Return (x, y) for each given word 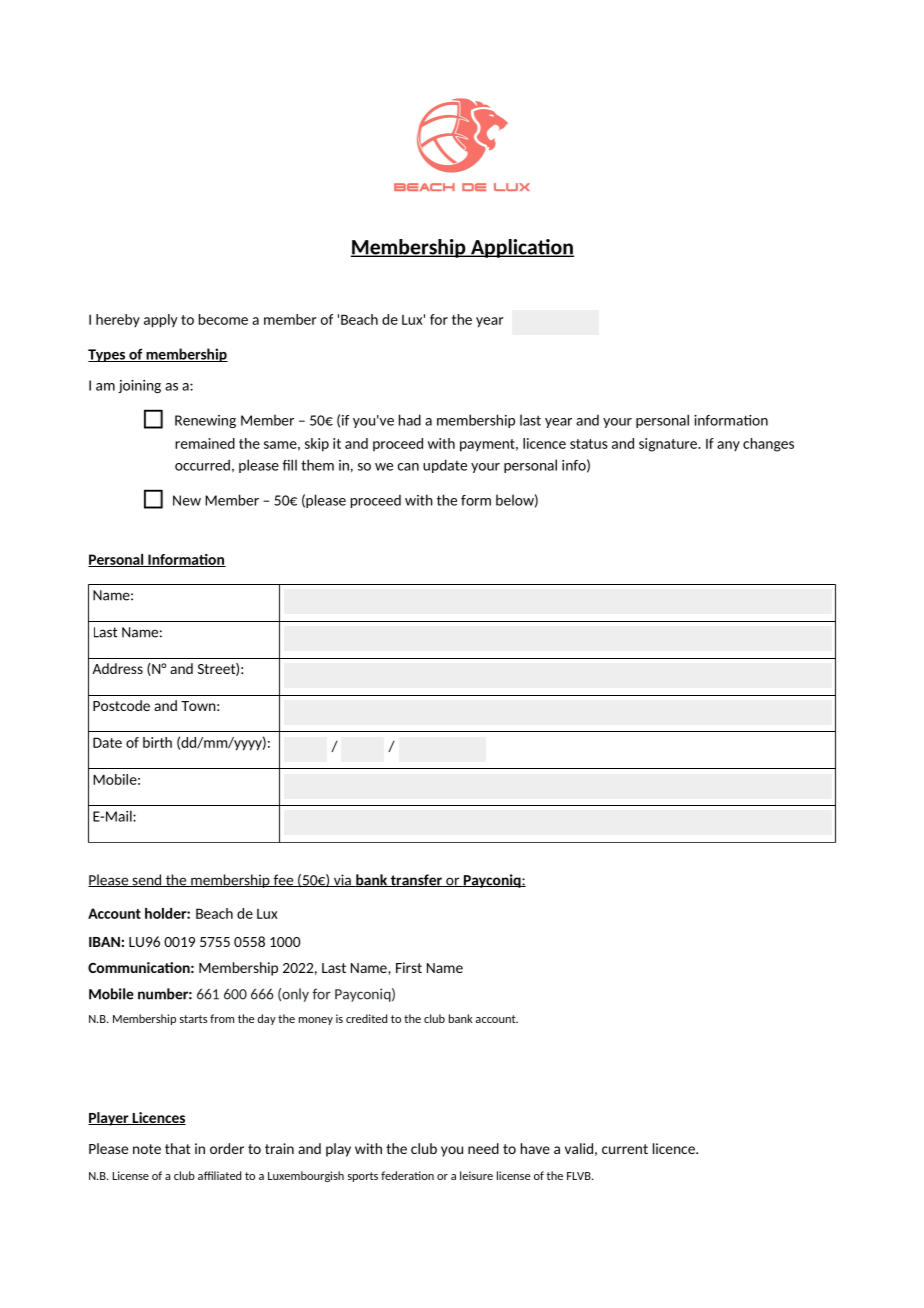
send (147, 880)
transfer (416, 880)
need (483, 1148)
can (408, 467)
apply (161, 321)
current (625, 1149)
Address (117, 668)
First (409, 967)
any (728, 446)
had (410, 420)
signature (669, 445)
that (177, 1148)
